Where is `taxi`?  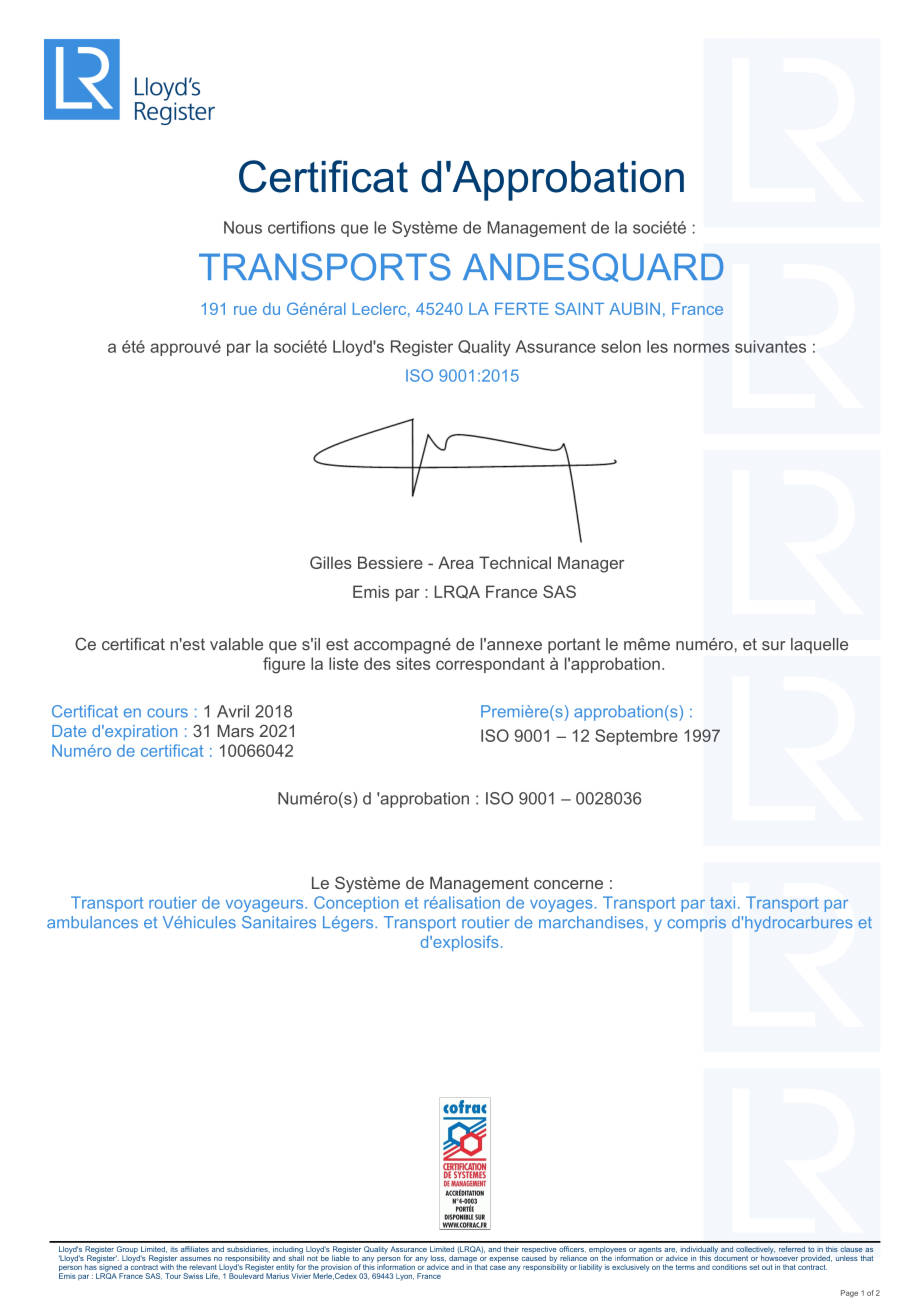 taxi is located at coordinates (722, 902).
